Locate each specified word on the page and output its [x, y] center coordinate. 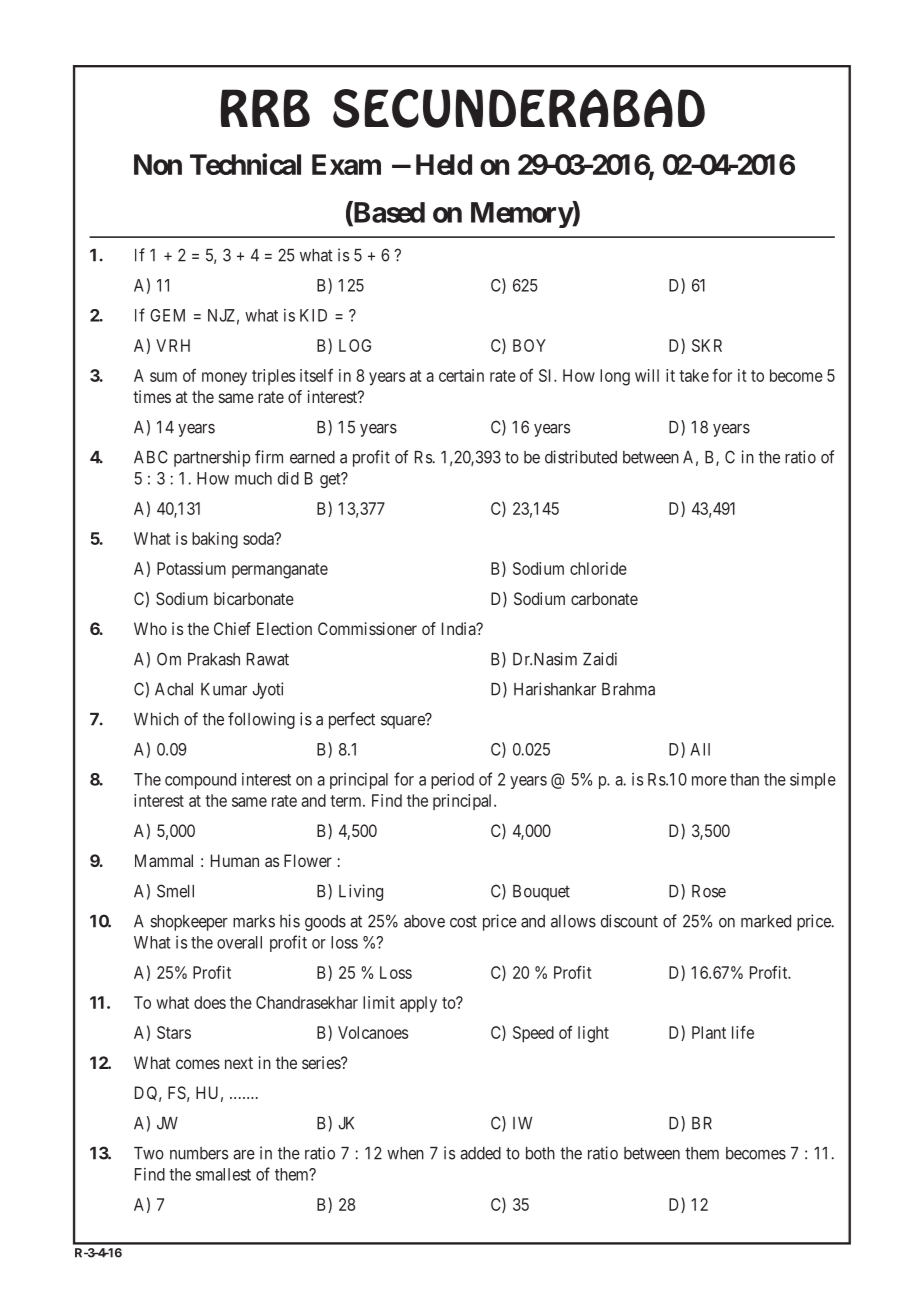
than [744, 779]
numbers [199, 1153]
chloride [598, 568]
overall [239, 942]
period [452, 781]
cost [463, 922]
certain [461, 375]
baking [215, 540]
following [261, 720]
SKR [707, 345]
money [224, 379]
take [694, 375]
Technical [245, 164]
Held [444, 164]
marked [766, 921]
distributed [581, 457]
